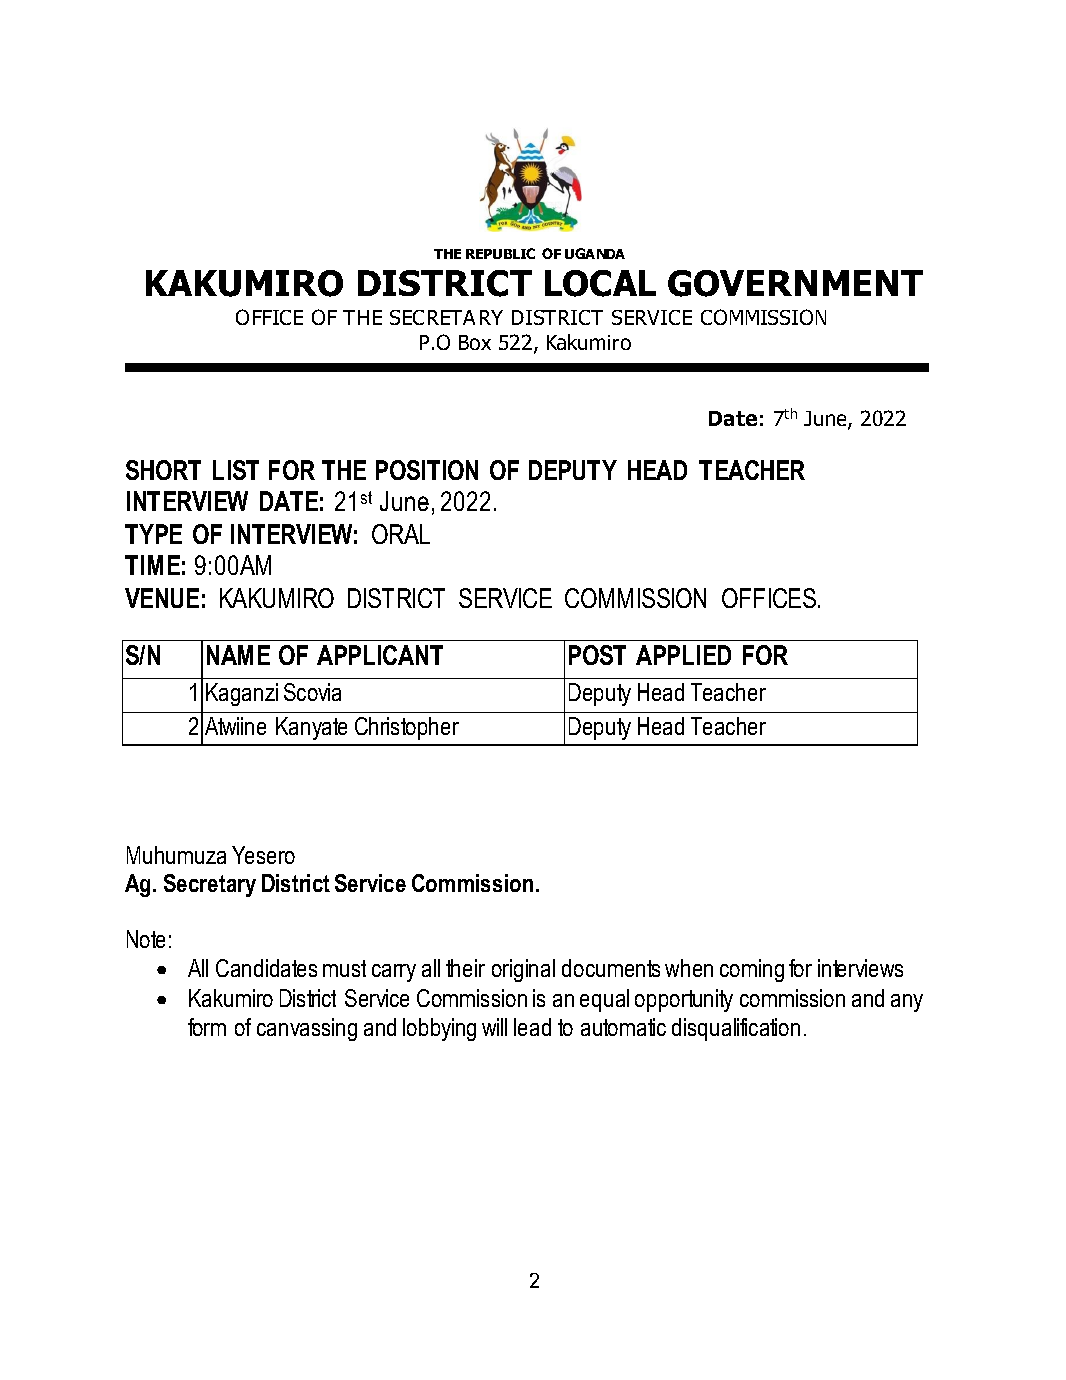  I want to click on form, so click(207, 1027).
